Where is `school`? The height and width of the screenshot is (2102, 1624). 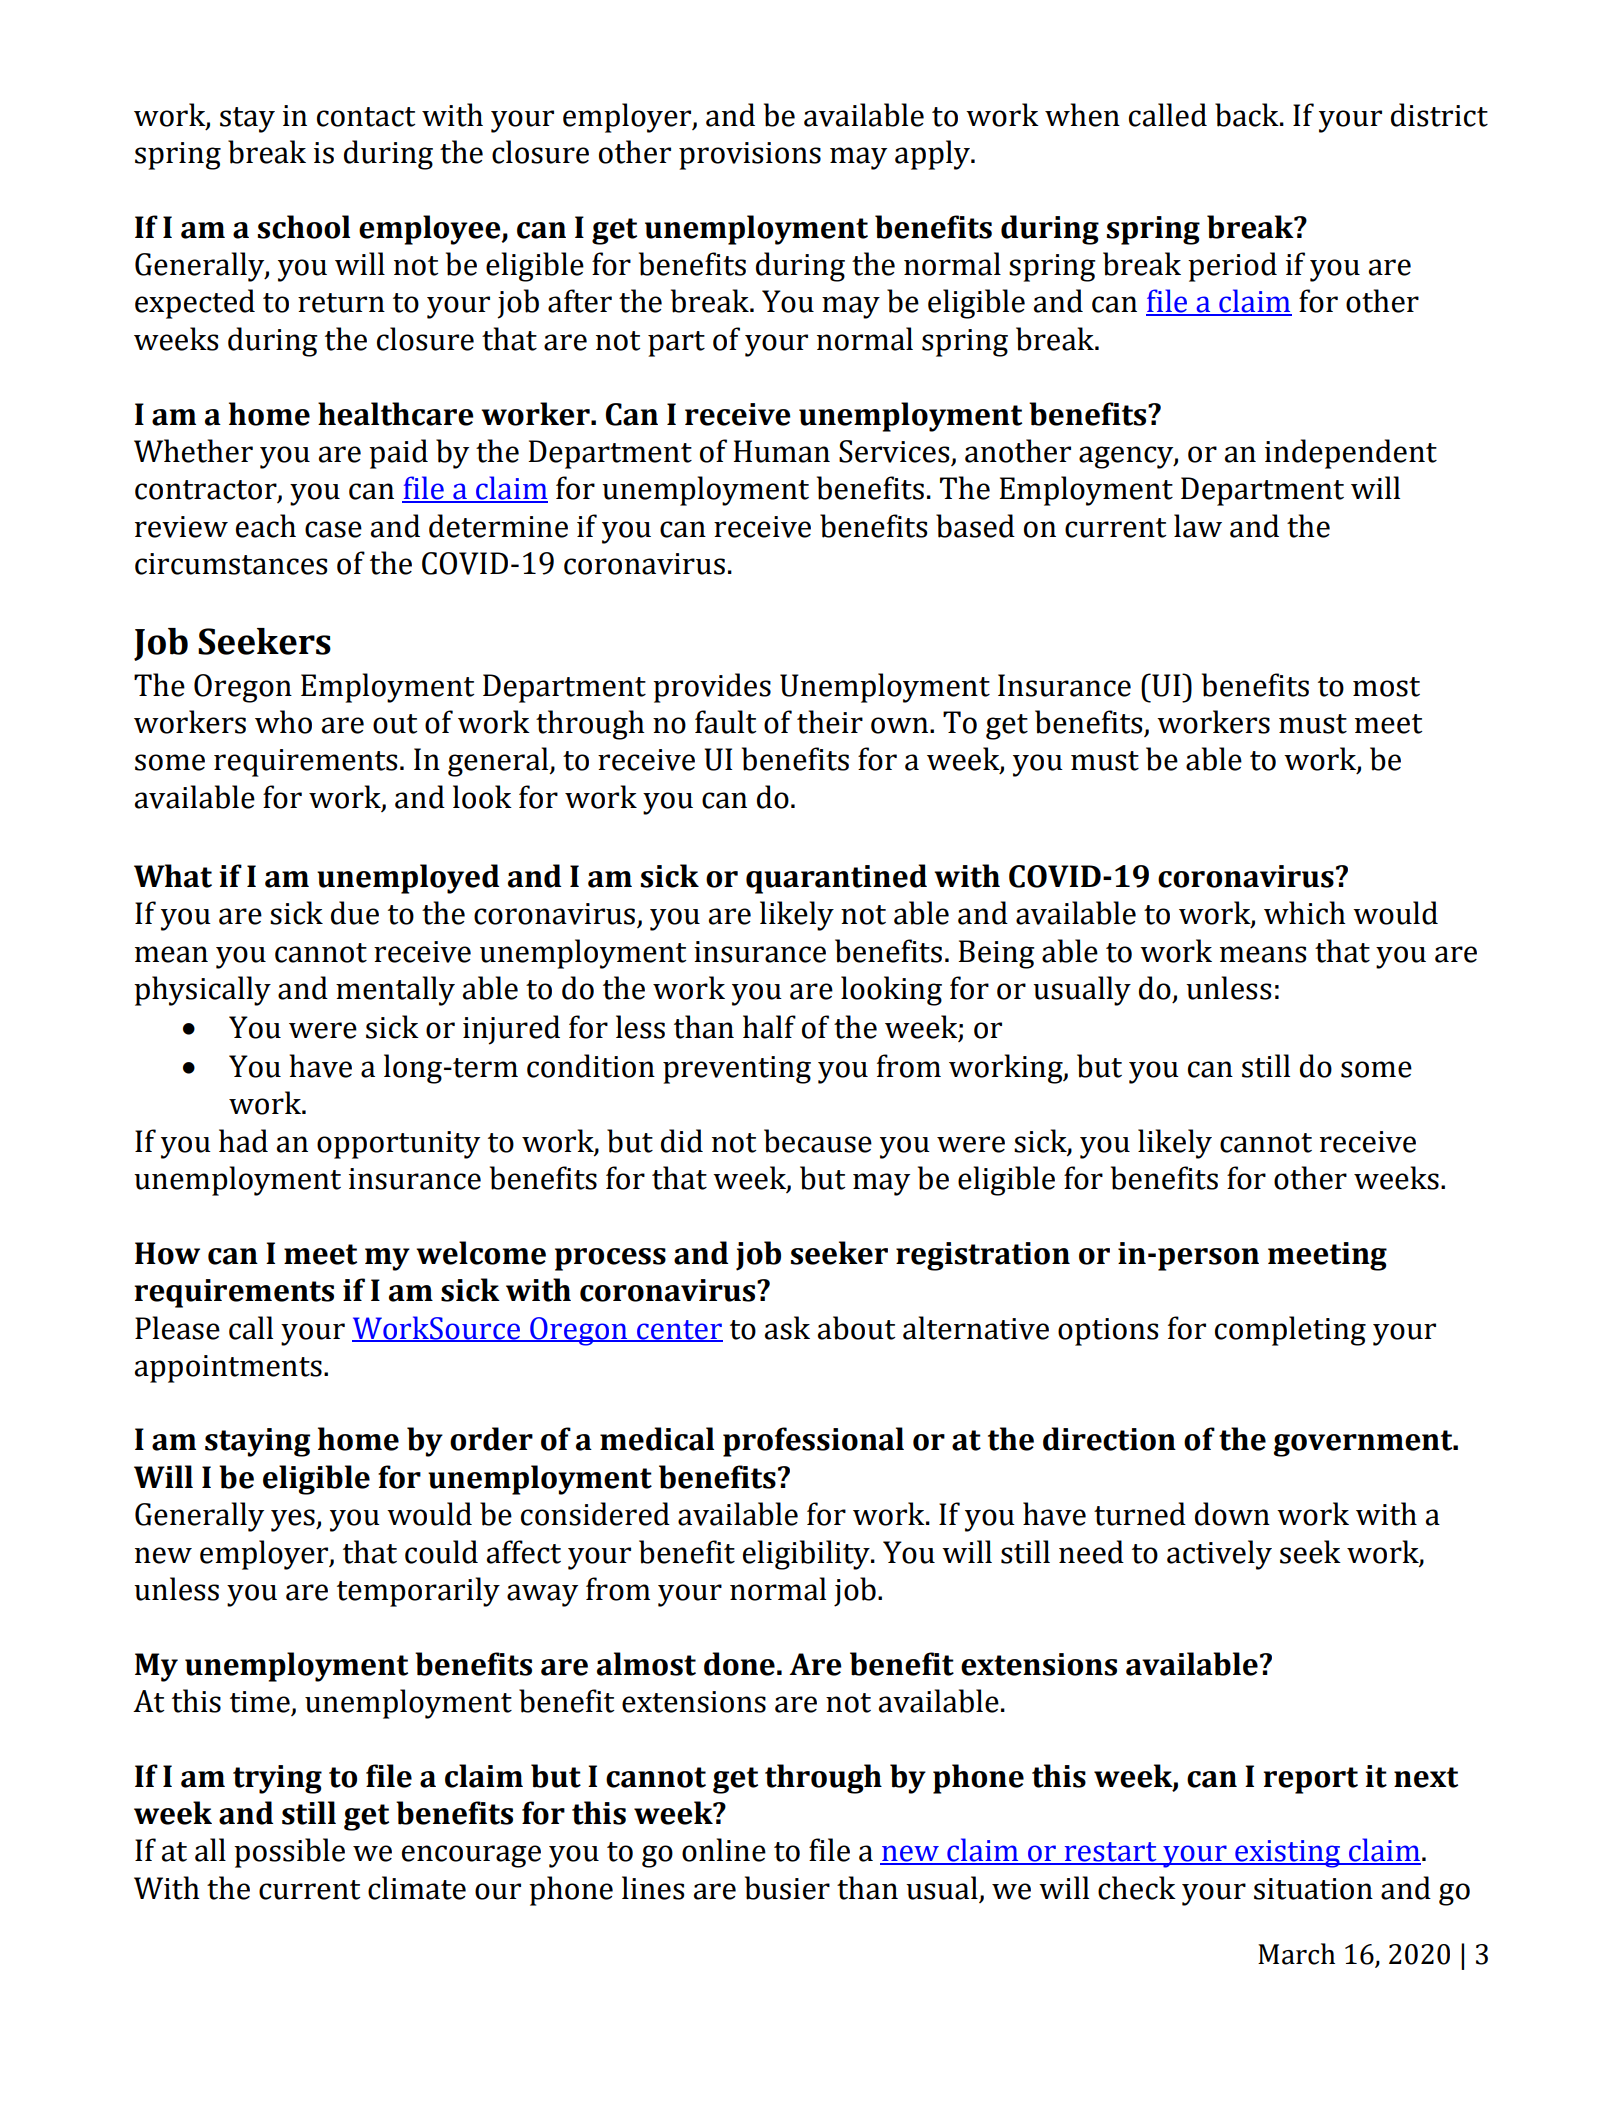 school is located at coordinates (304, 227).
